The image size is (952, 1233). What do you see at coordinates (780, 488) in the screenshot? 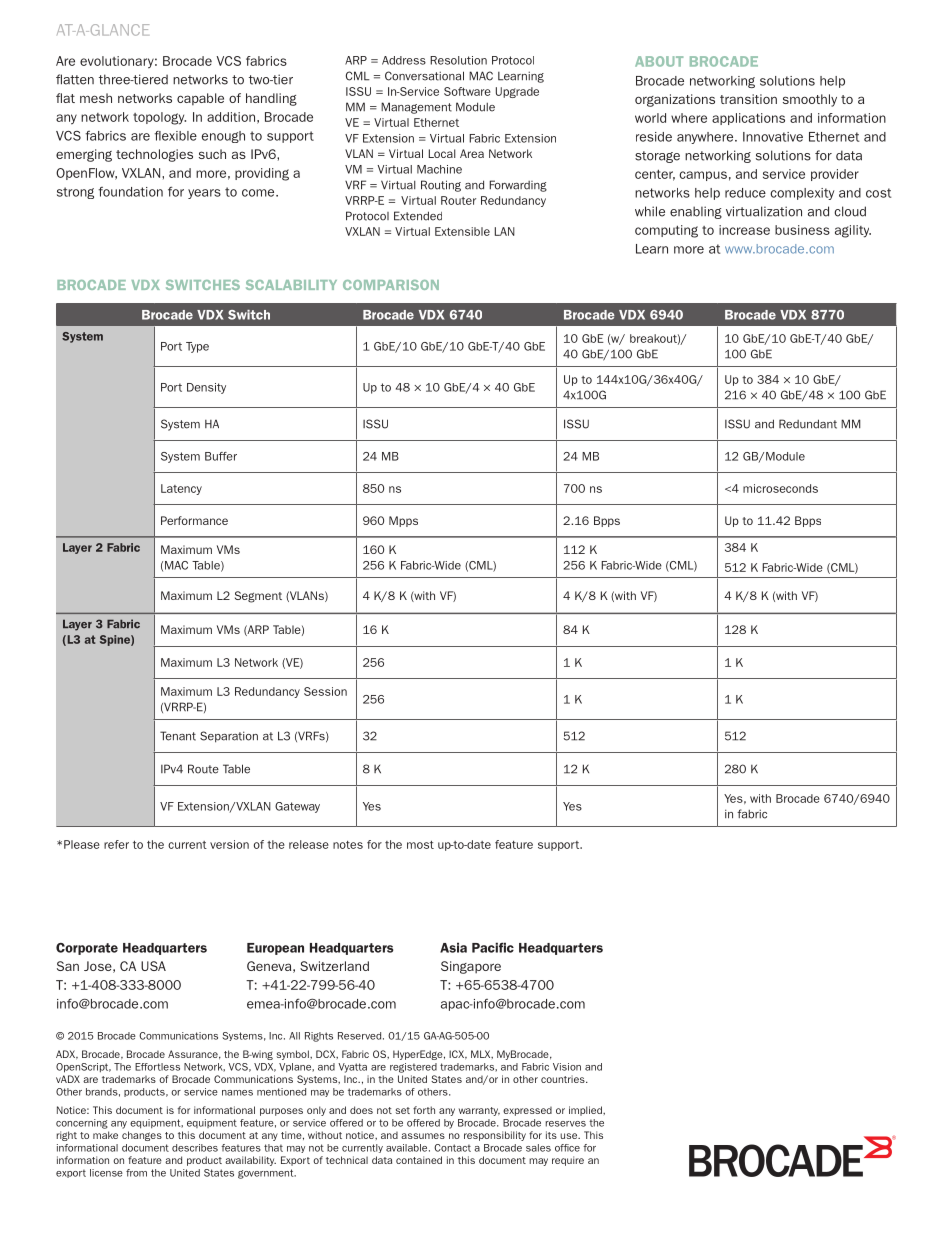
I see `microseconds` at bounding box center [780, 488].
